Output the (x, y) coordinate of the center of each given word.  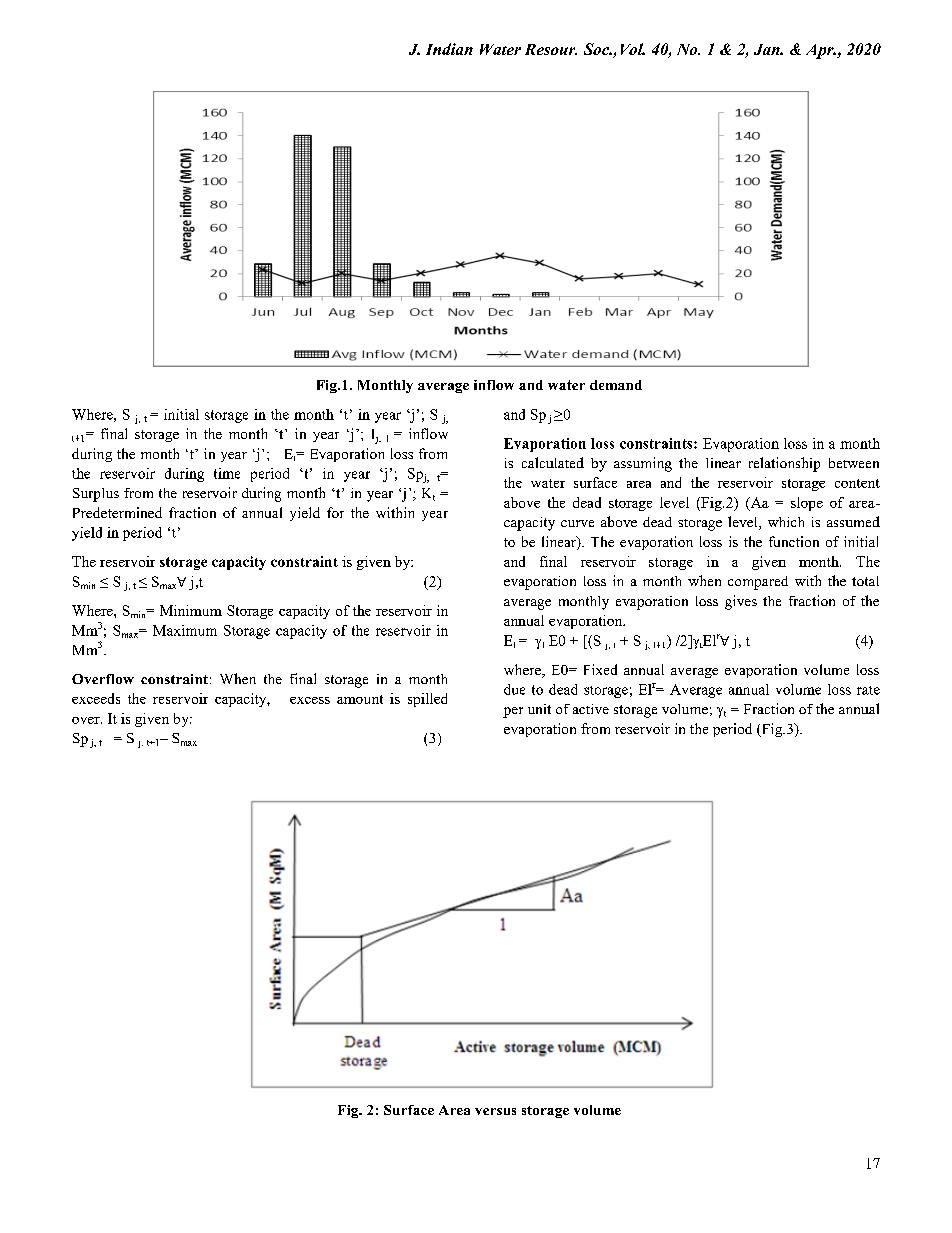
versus (495, 1111)
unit (539, 709)
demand (616, 385)
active (591, 709)
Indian (449, 49)
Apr (821, 51)
